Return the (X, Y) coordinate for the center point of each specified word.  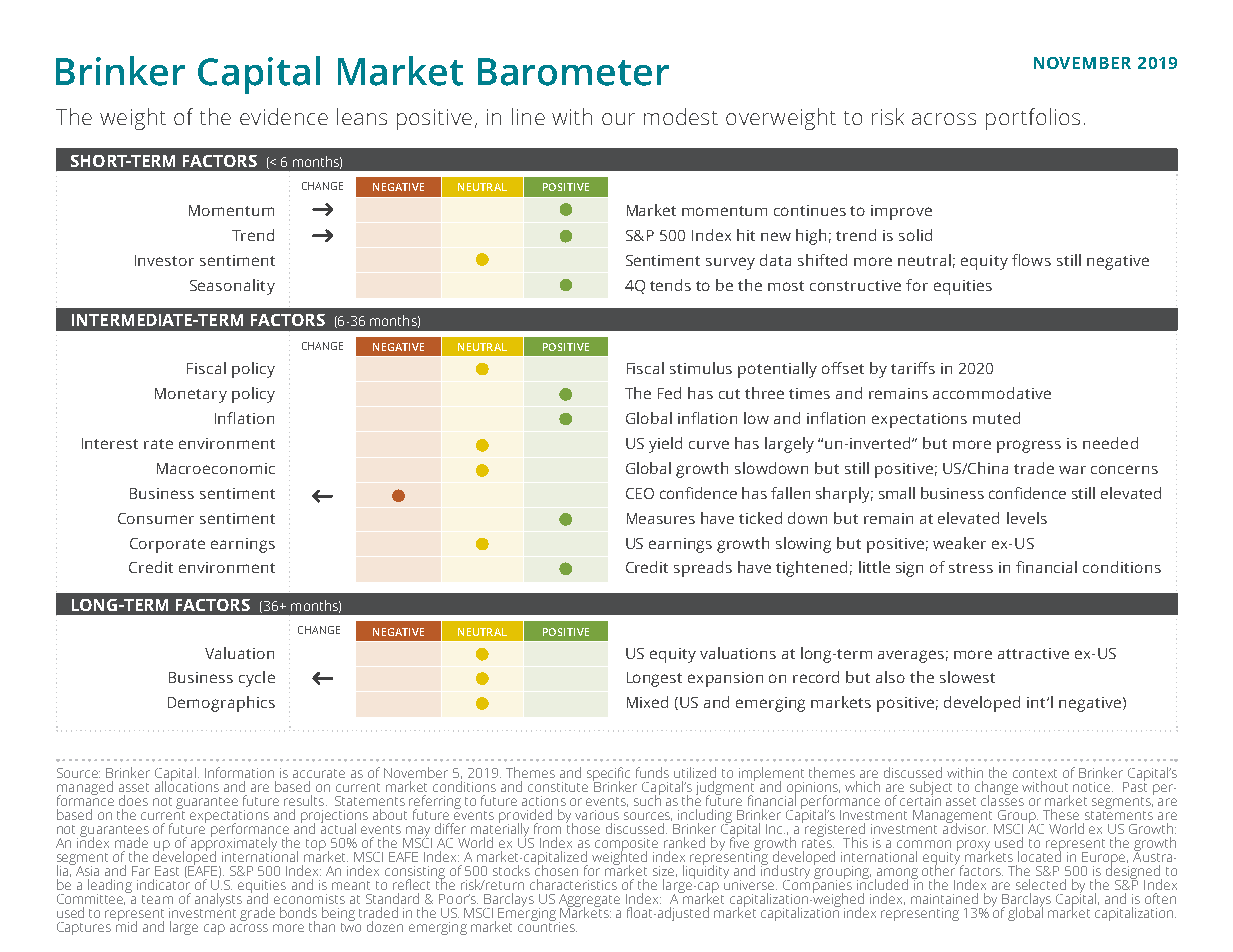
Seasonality (232, 287)
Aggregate (589, 901)
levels (1027, 518)
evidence (284, 116)
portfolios (1033, 119)
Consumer (156, 518)
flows (1031, 260)
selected (1041, 884)
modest (681, 116)
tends (670, 285)
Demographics (221, 704)
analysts (218, 900)
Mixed (647, 702)
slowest (967, 677)
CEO (640, 493)
